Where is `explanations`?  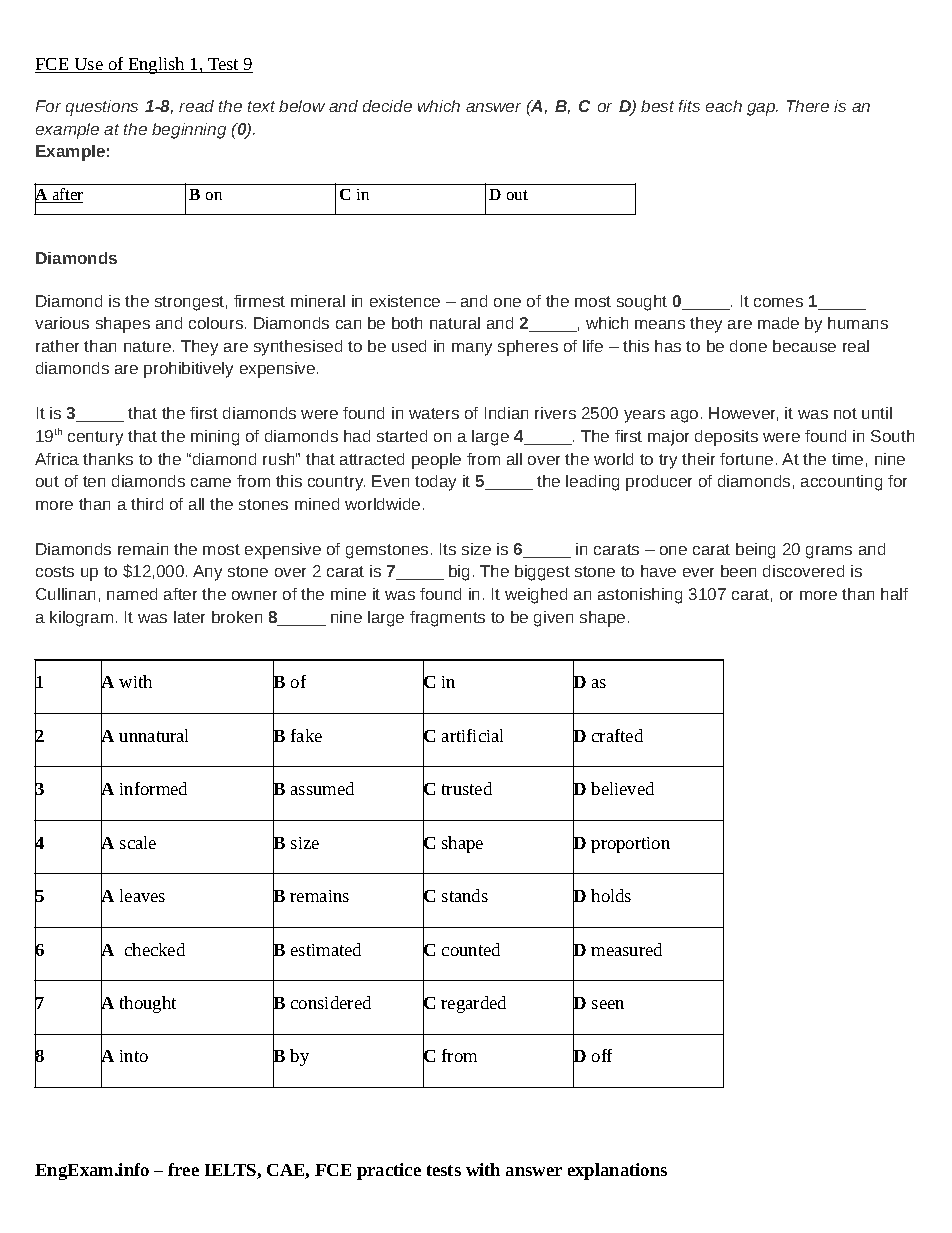 explanations is located at coordinates (617, 1171).
